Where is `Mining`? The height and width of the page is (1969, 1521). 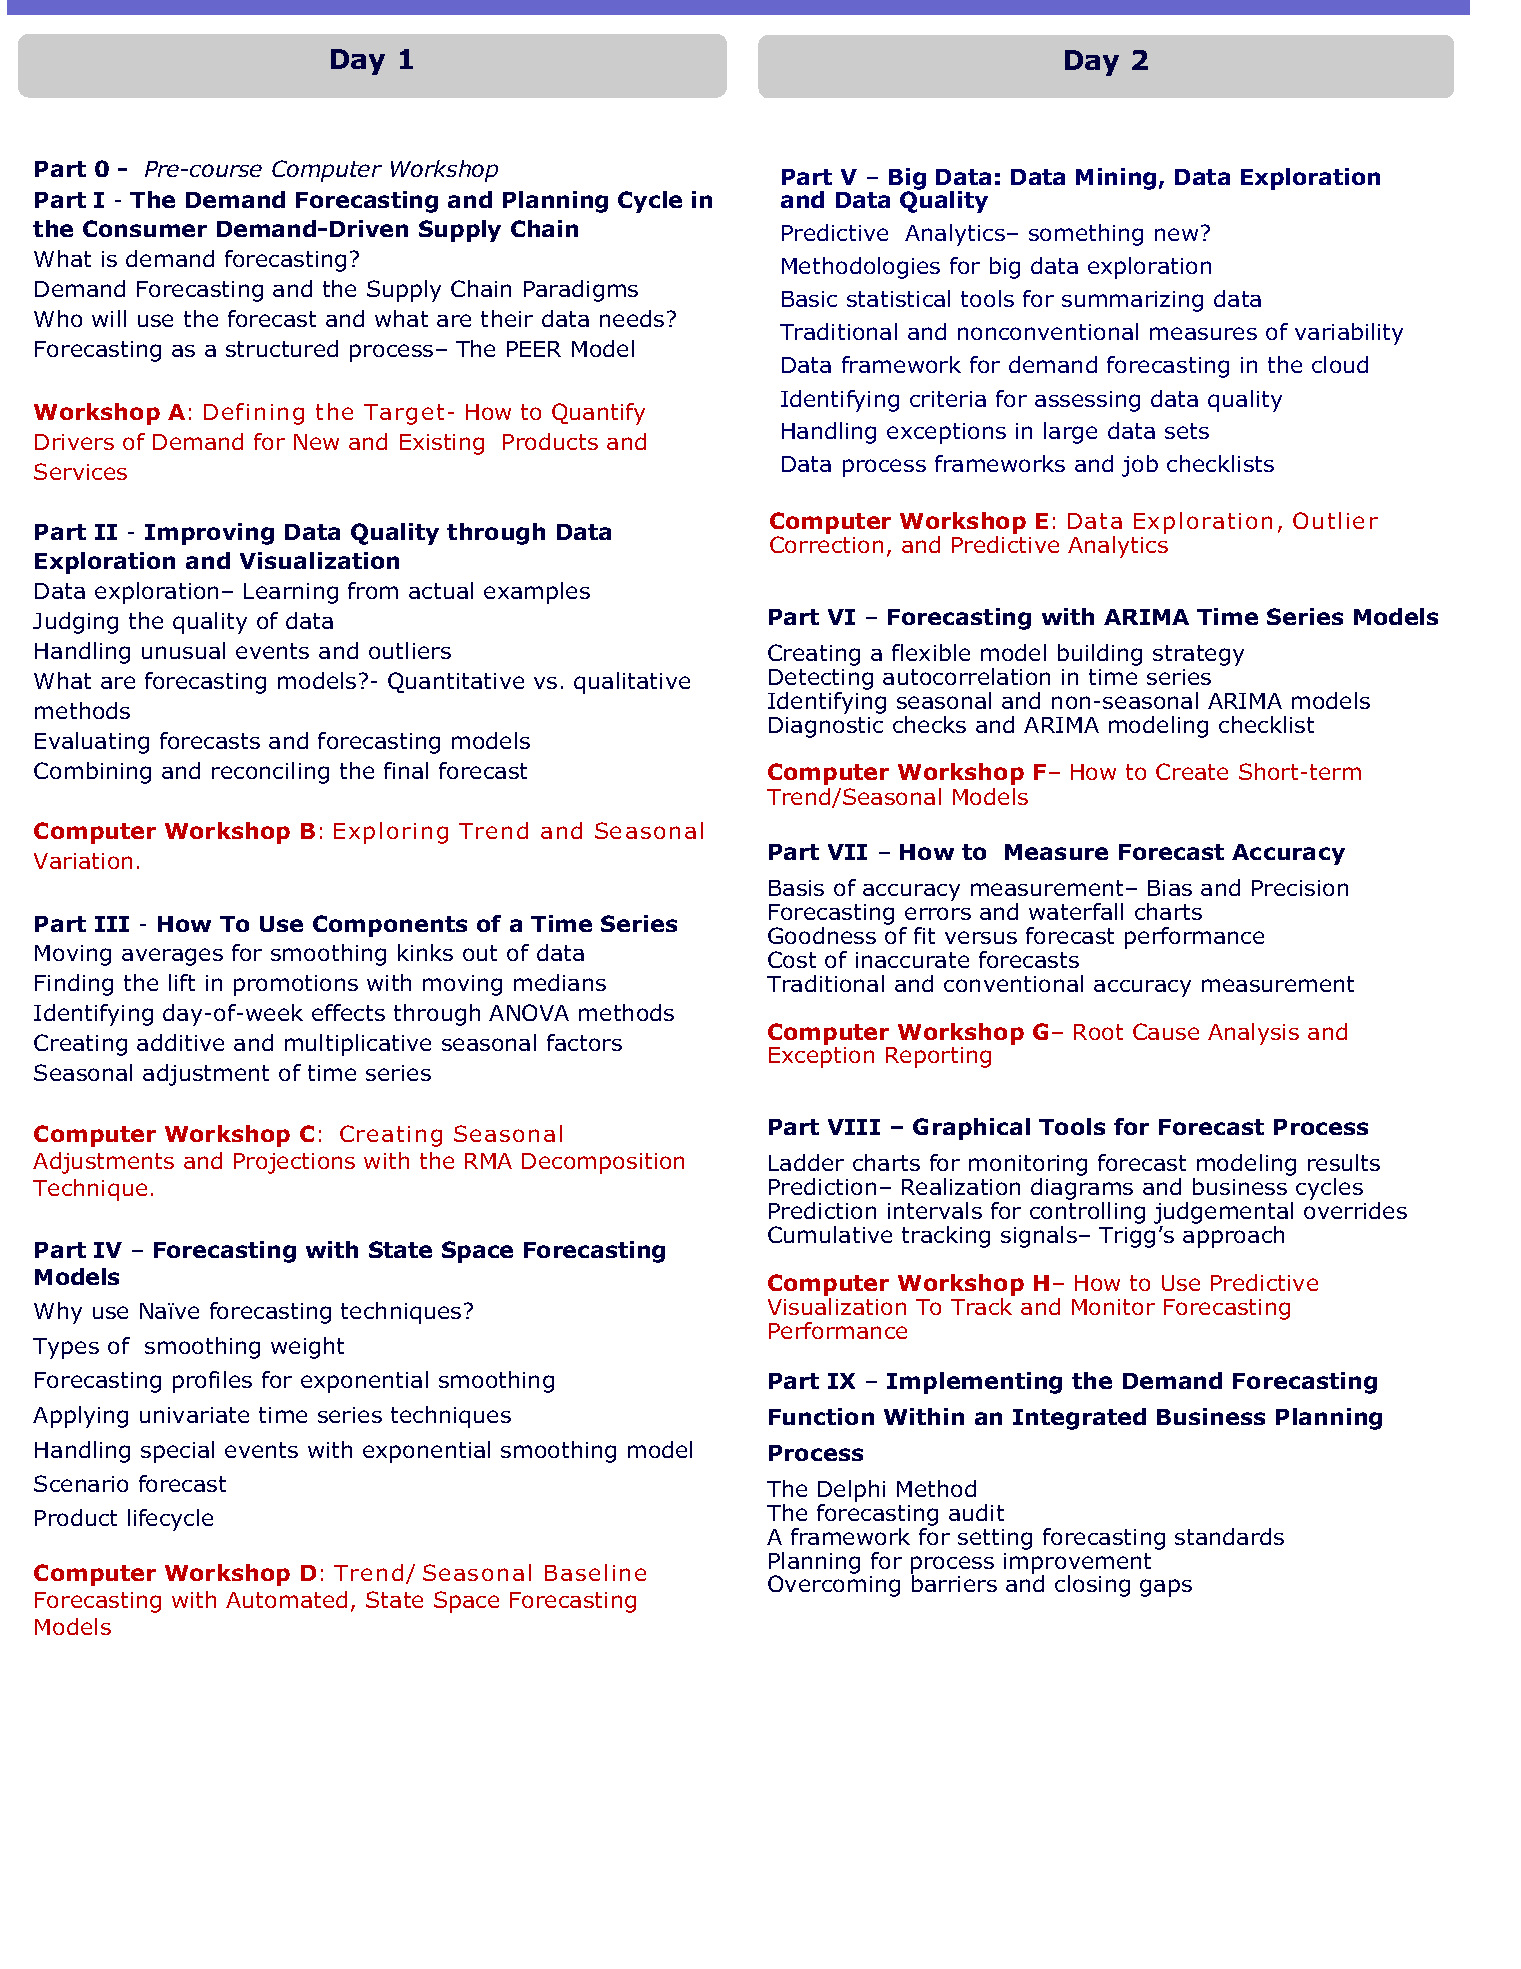 Mining is located at coordinates (1116, 179).
